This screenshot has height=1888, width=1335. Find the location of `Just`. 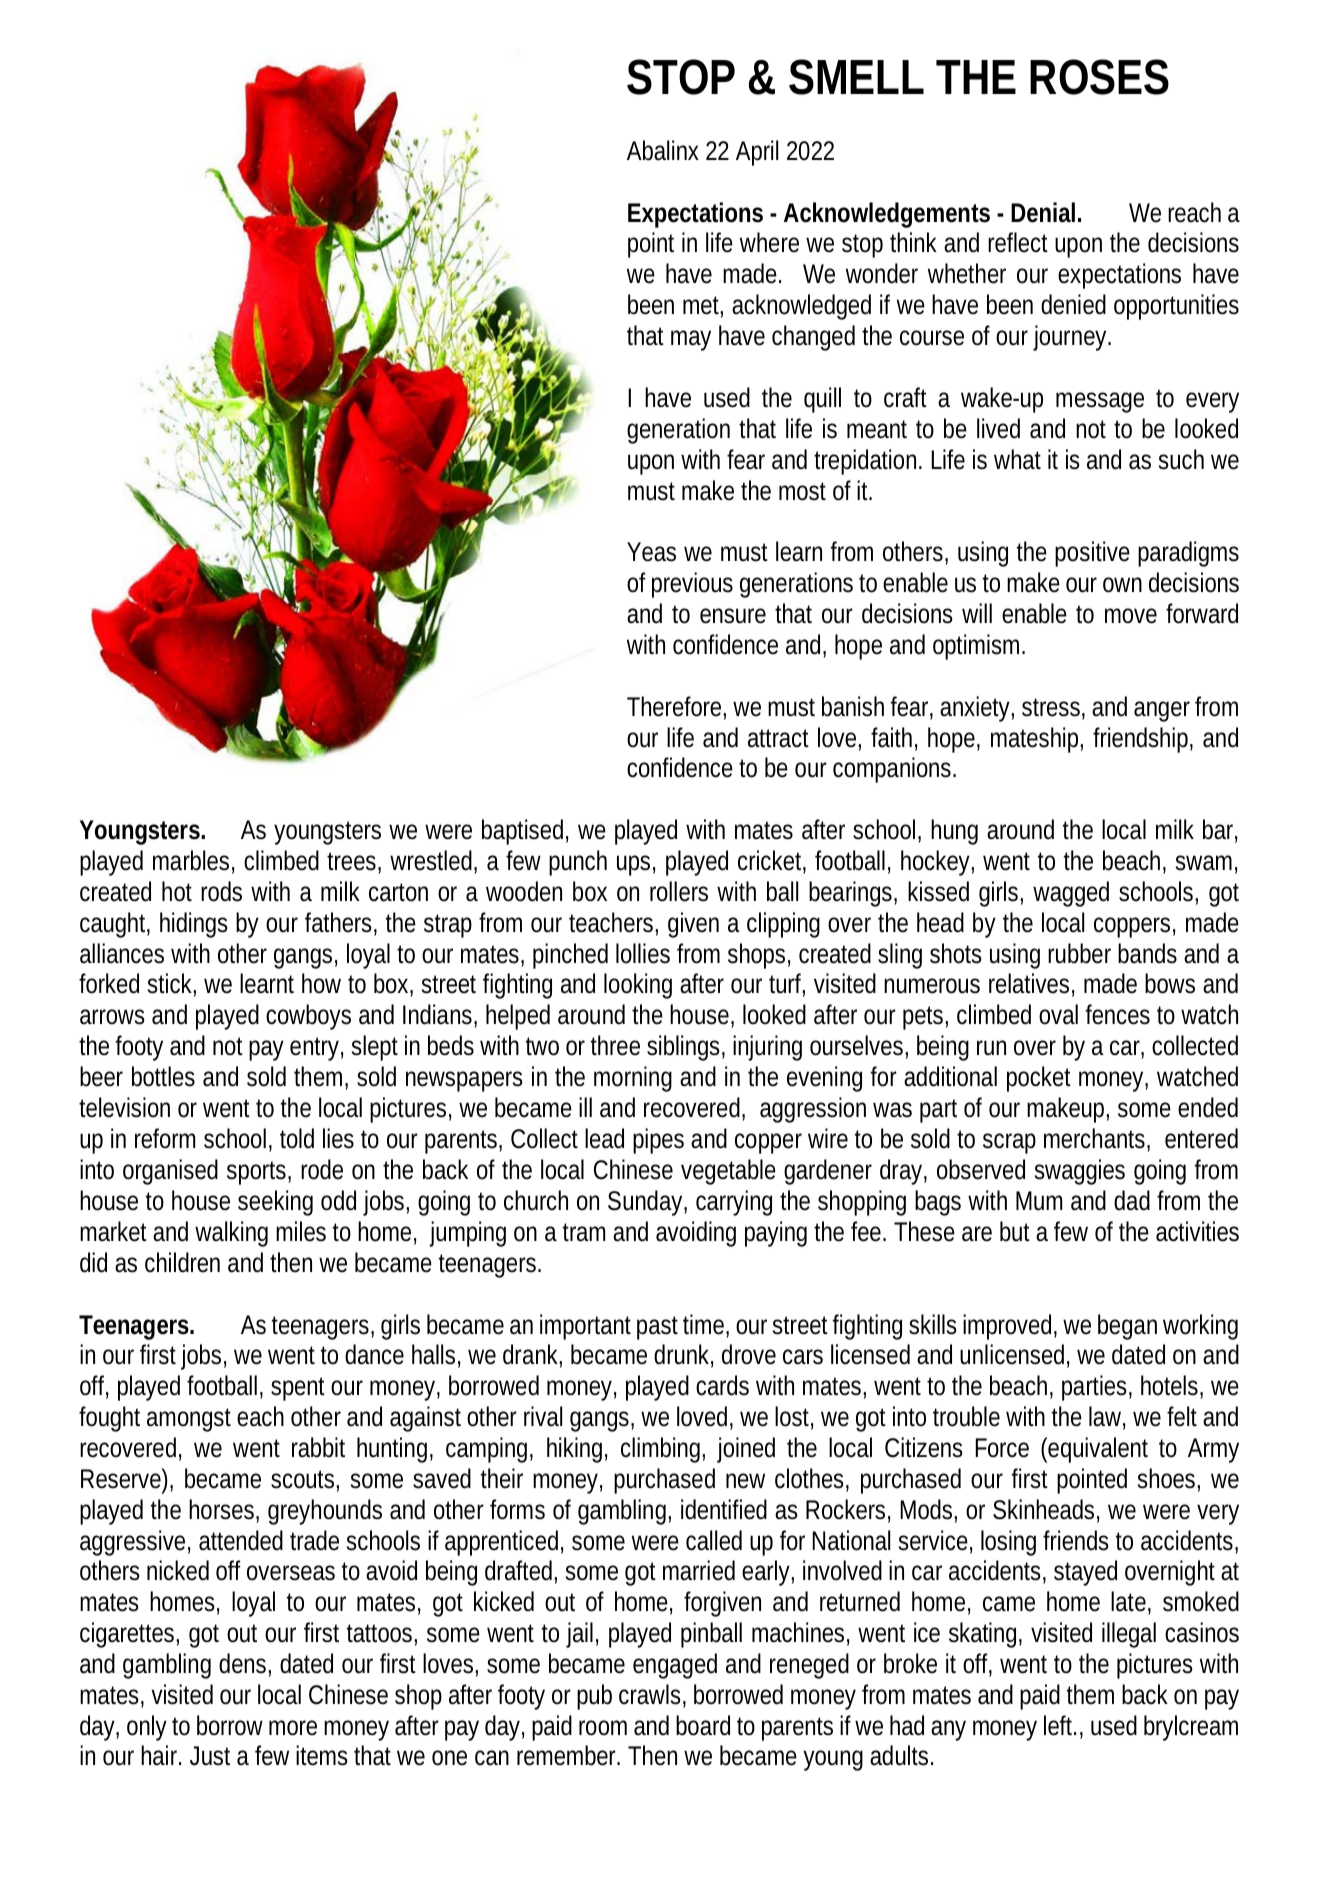

Just is located at coordinates (210, 1756).
